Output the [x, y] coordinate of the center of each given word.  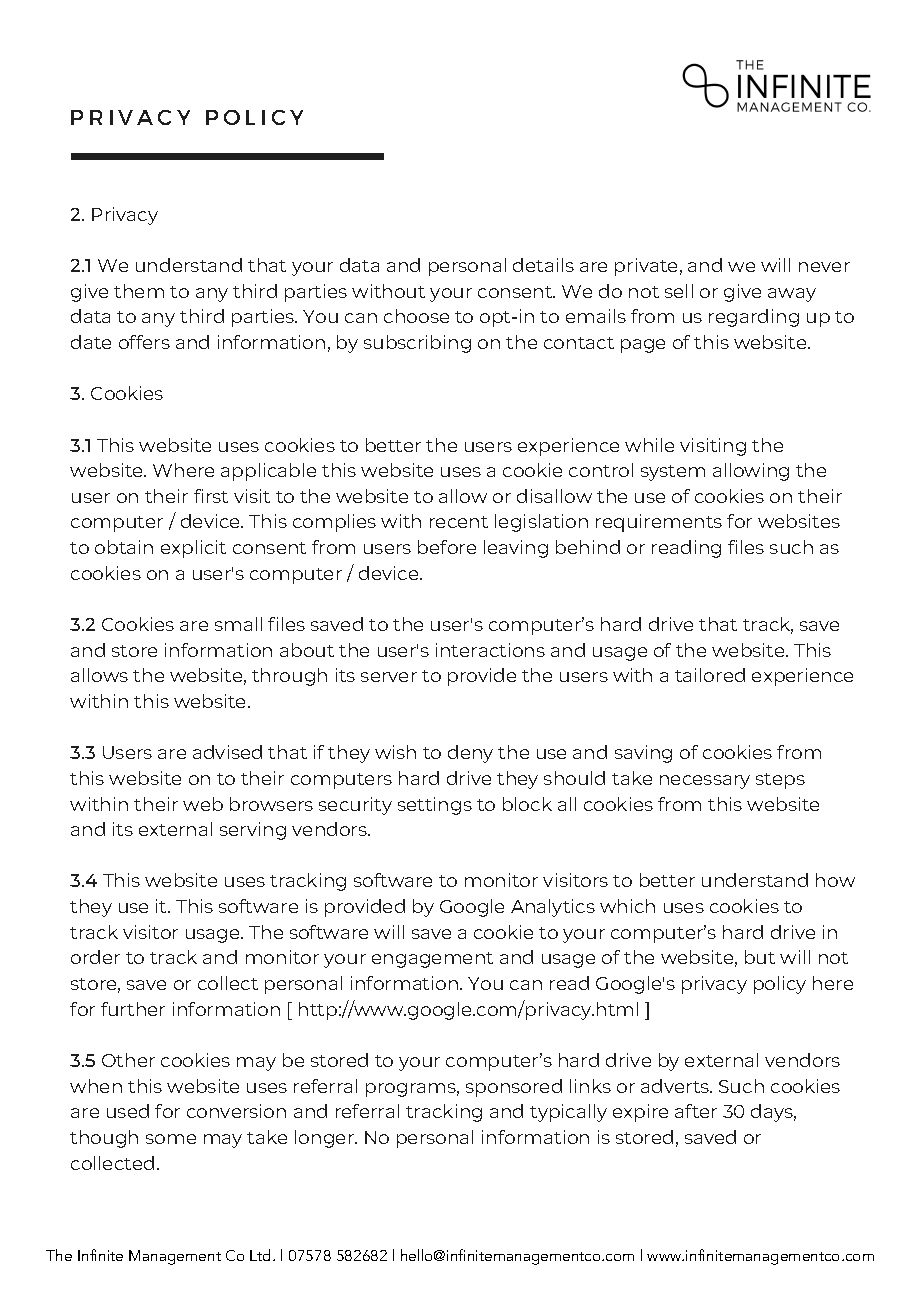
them [139, 291]
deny [470, 754]
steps [780, 781]
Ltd [262, 1255]
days [773, 1113]
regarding [754, 318]
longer [325, 1139]
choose [416, 316]
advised [227, 752]
